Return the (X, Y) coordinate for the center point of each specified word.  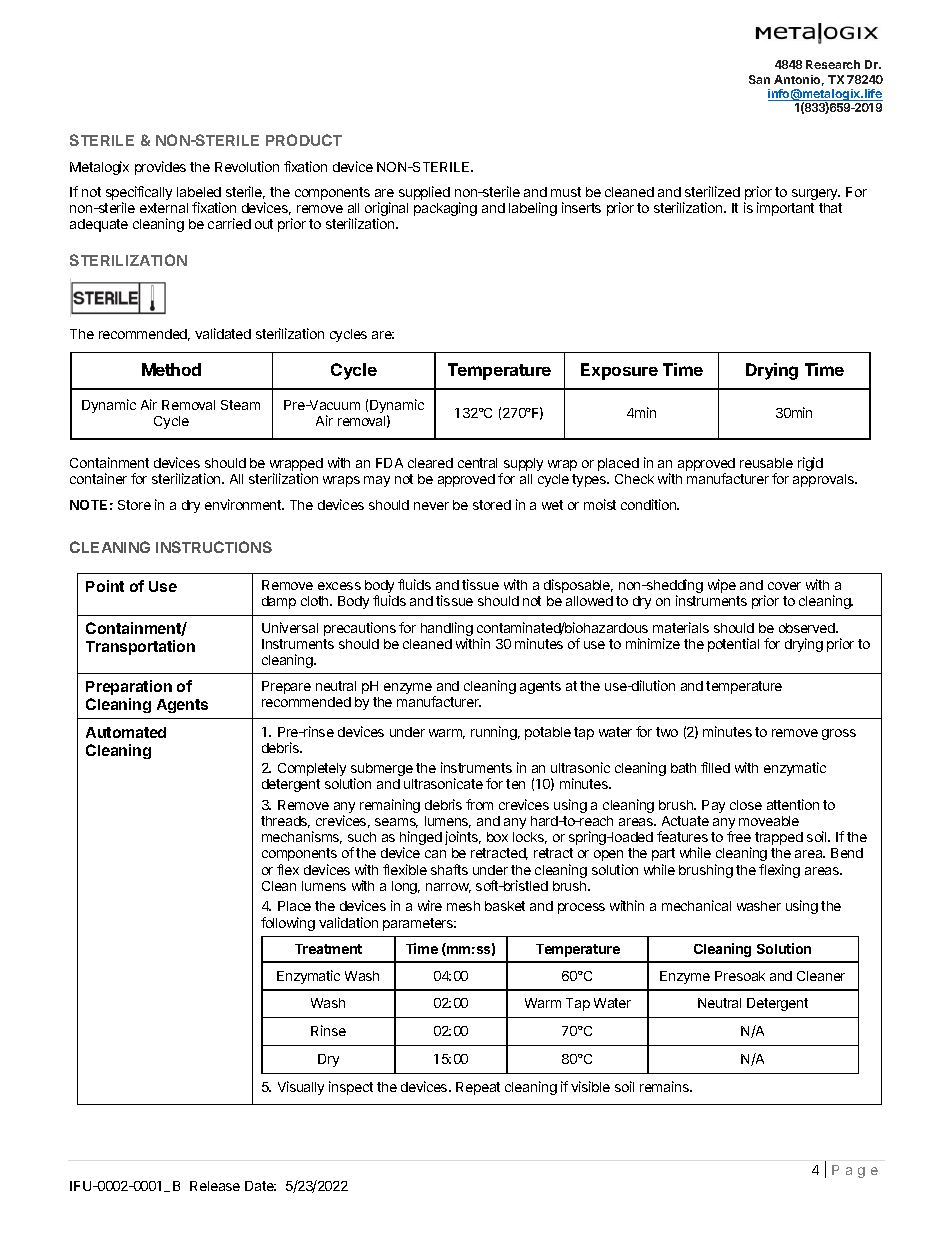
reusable (766, 463)
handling (447, 630)
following (288, 924)
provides (160, 168)
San (759, 79)
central (477, 463)
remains (665, 1086)
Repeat (478, 1088)
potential (733, 645)
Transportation (140, 647)
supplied (424, 193)
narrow (448, 888)
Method (171, 369)
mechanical (696, 905)
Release (215, 1186)
